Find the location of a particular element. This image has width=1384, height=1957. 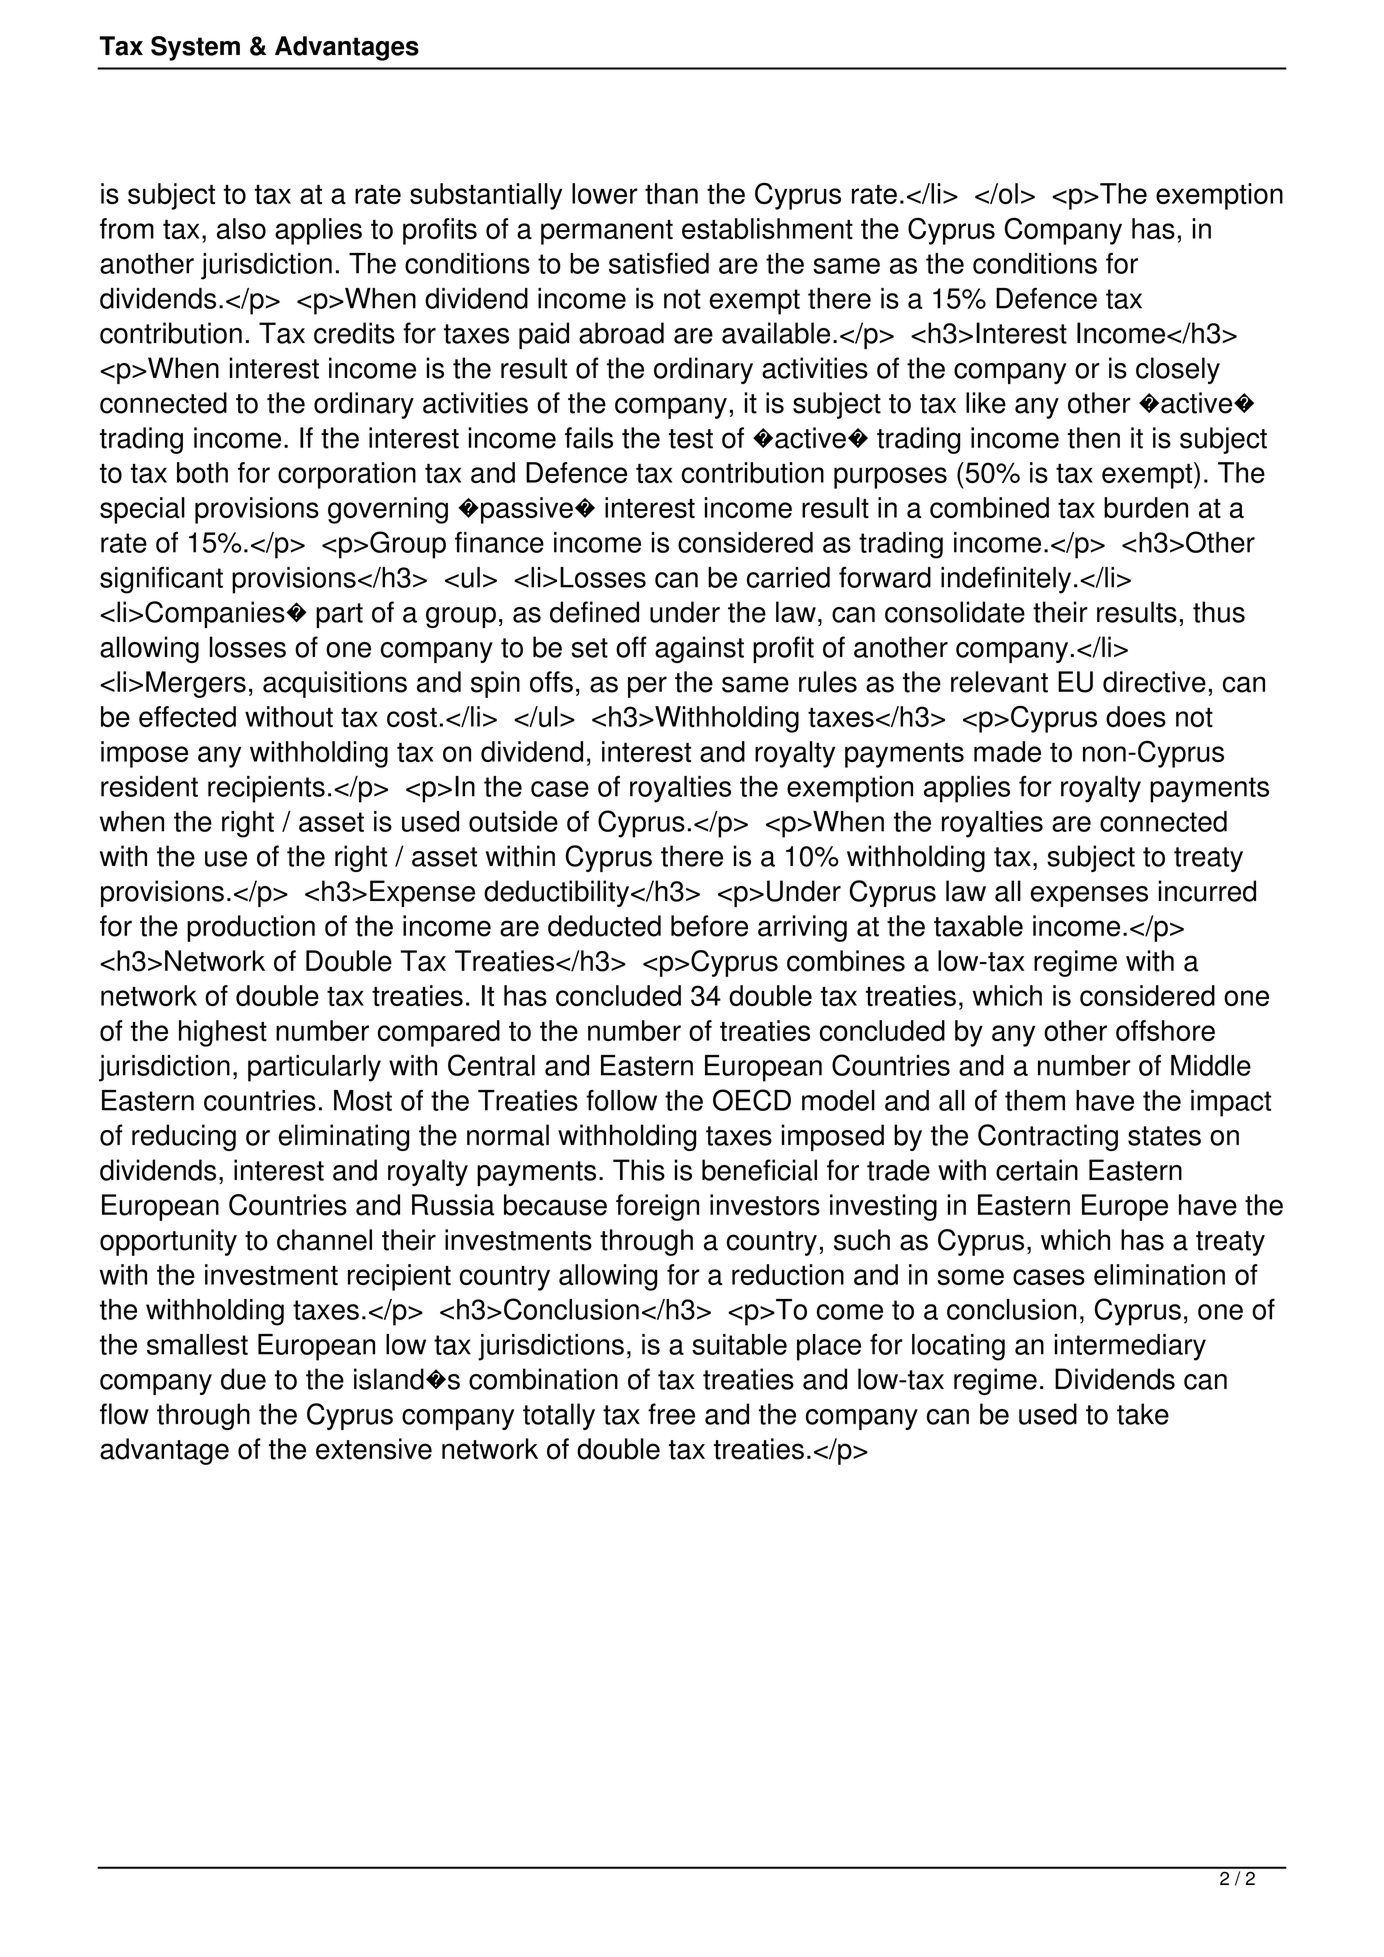

taxable is located at coordinates (978, 926).
